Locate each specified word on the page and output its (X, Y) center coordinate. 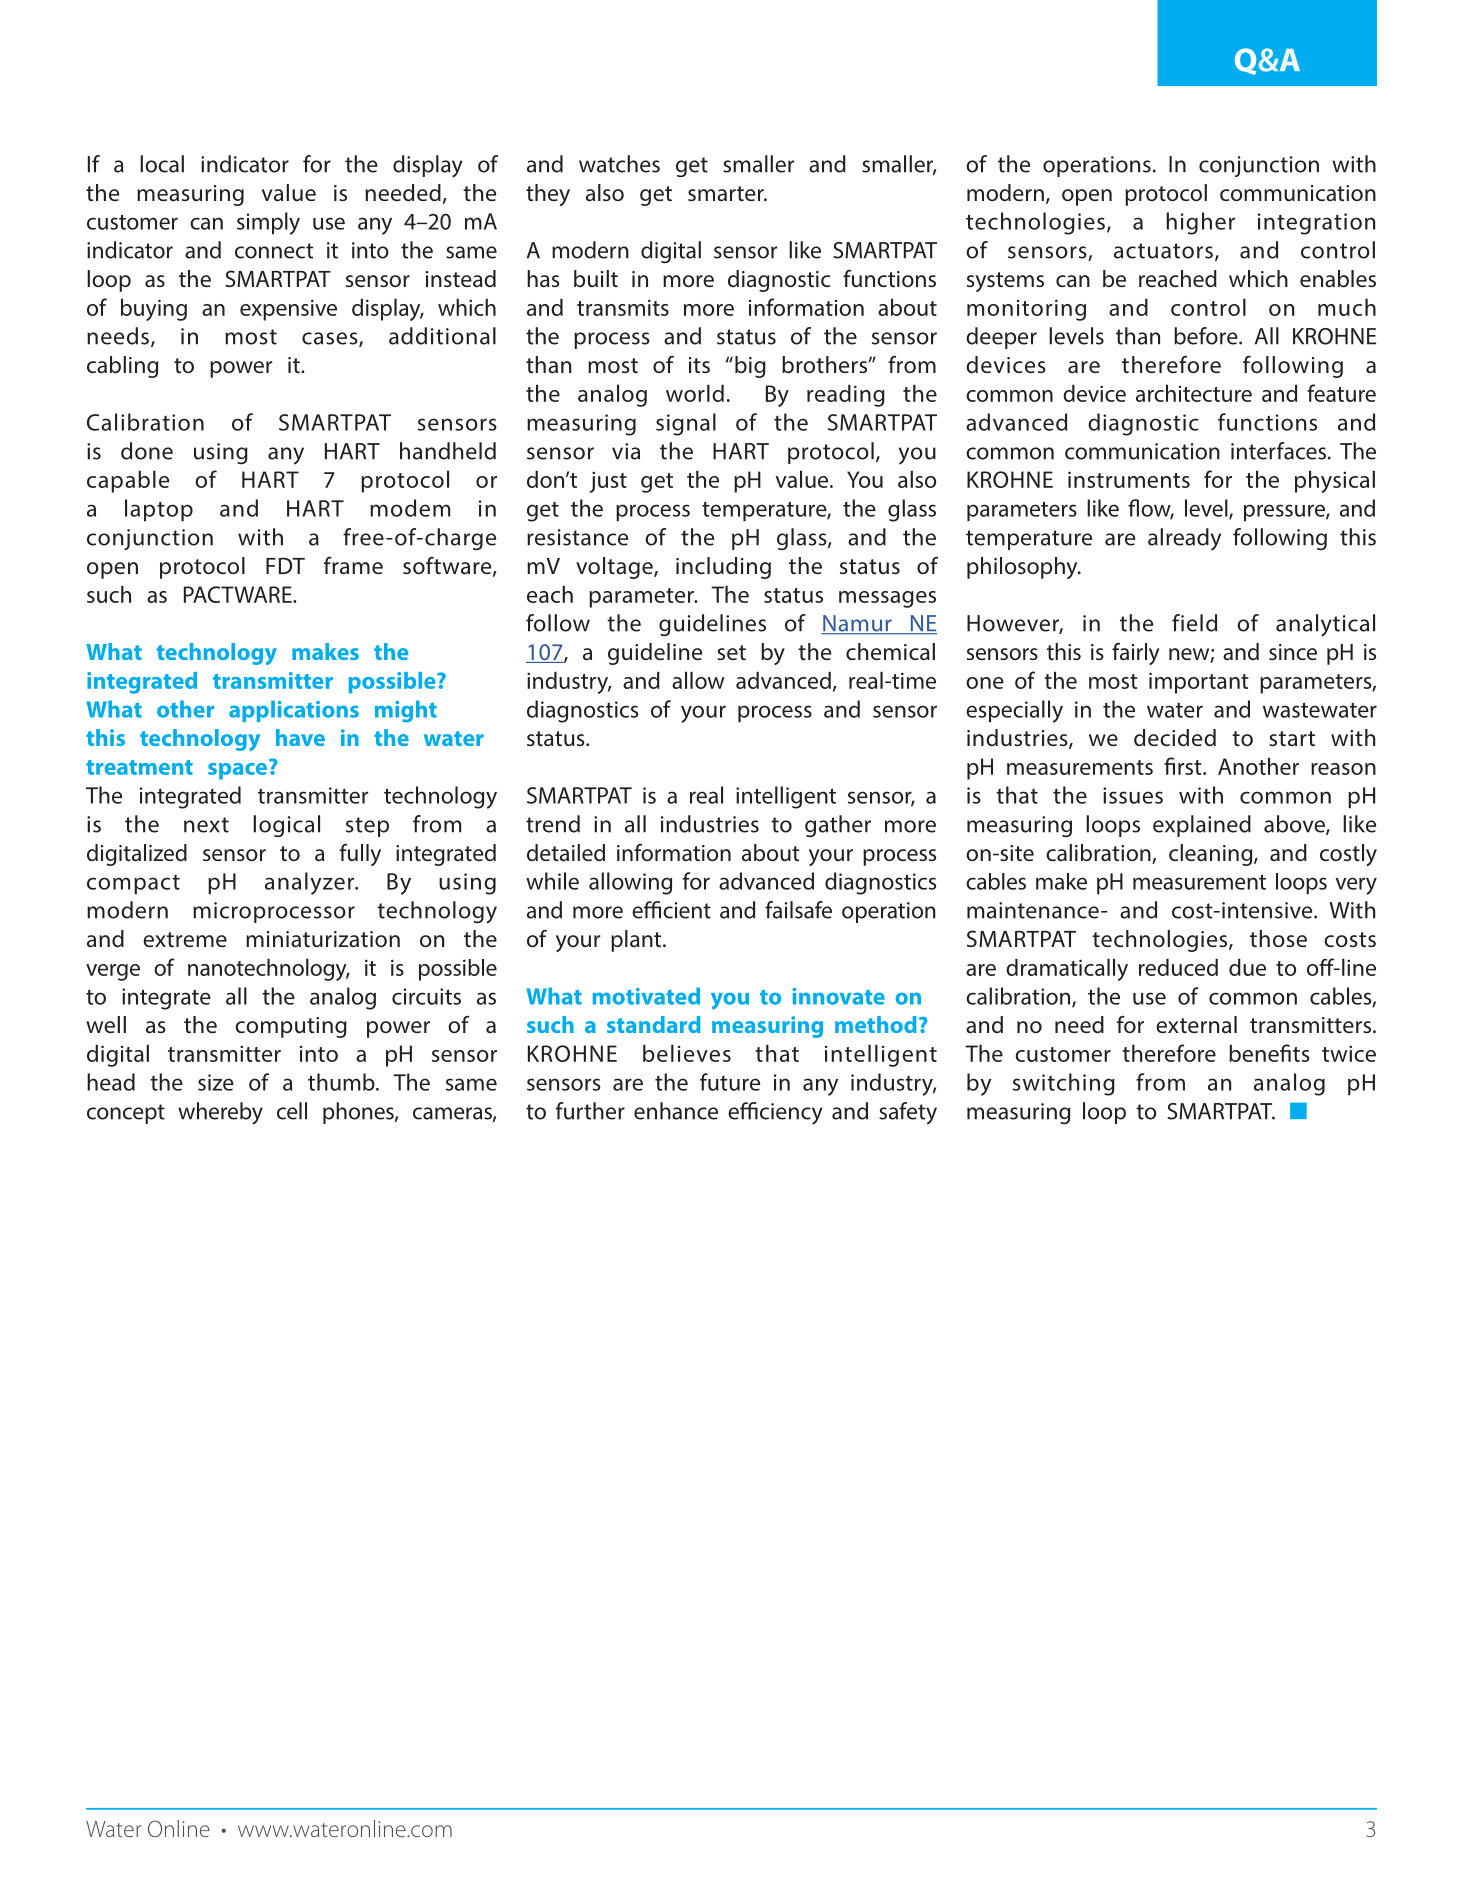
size (216, 1082)
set (731, 652)
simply (268, 223)
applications (294, 711)
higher (1200, 223)
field (1194, 623)
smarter (727, 193)
